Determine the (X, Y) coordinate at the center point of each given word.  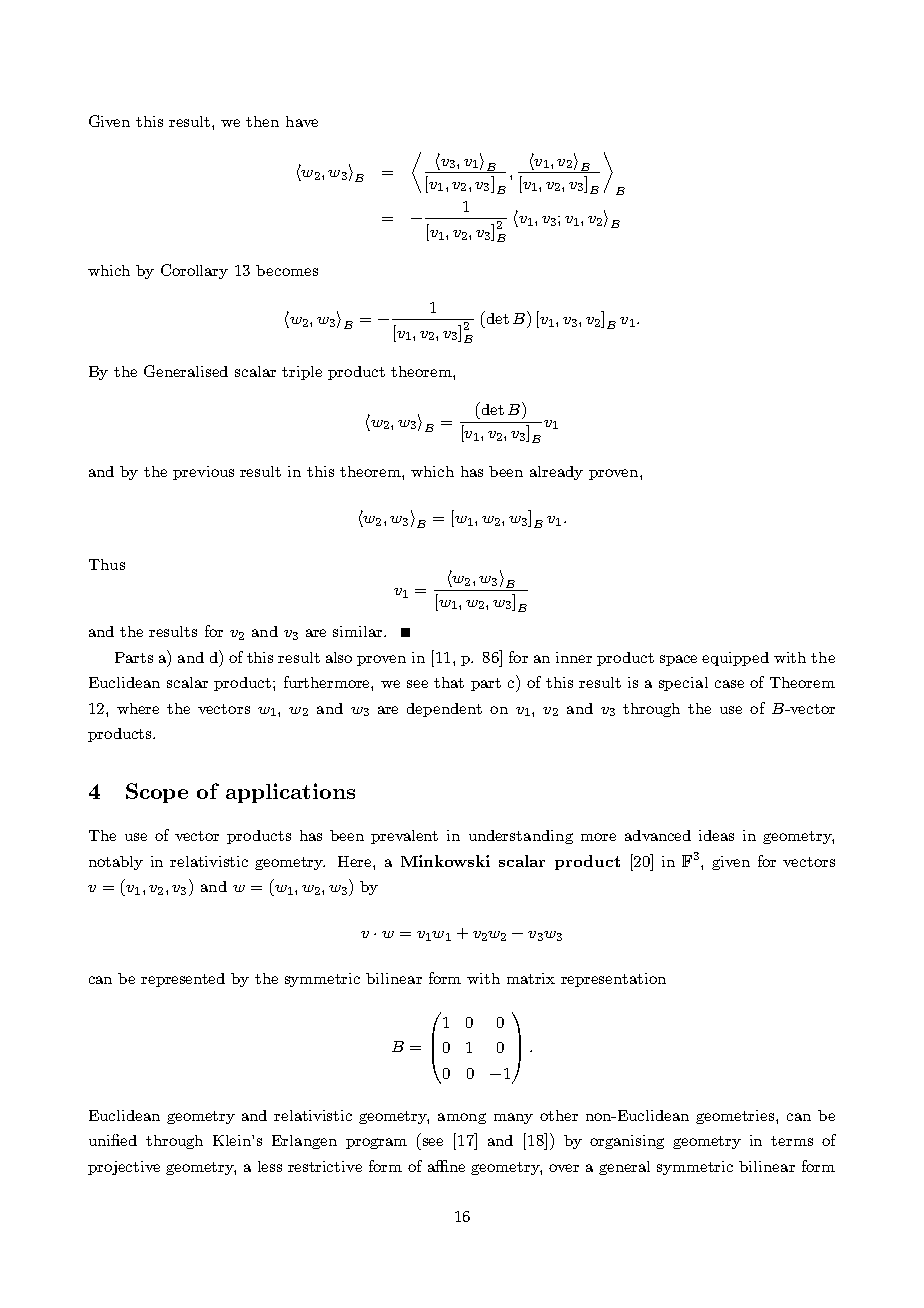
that (449, 682)
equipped (735, 659)
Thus (107, 564)
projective (124, 1168)
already (556, 473)
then (262, 121)
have (302, 121)
